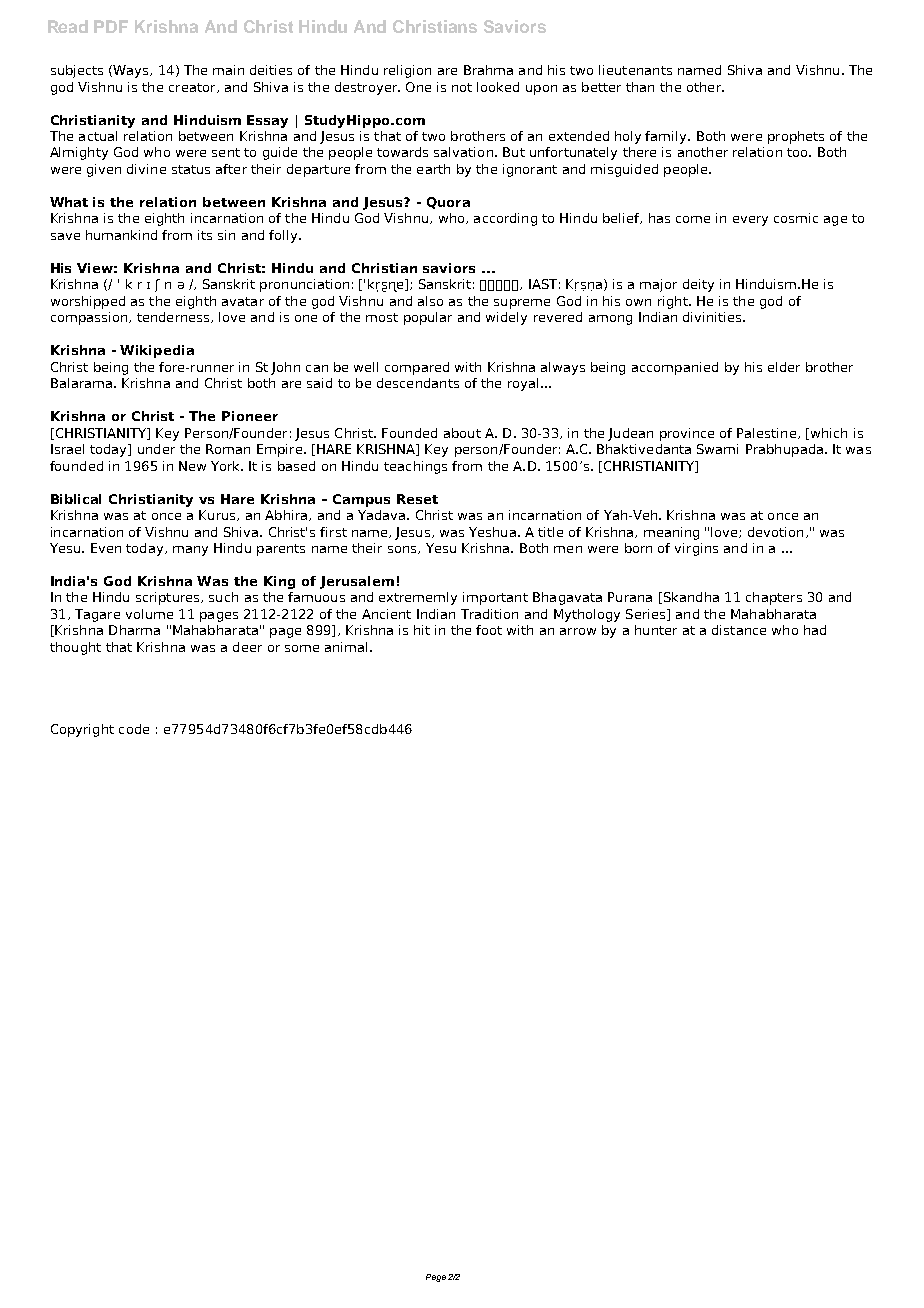 This image has width=924, height=1308. I want to click on Reset, so click(417, 499).
